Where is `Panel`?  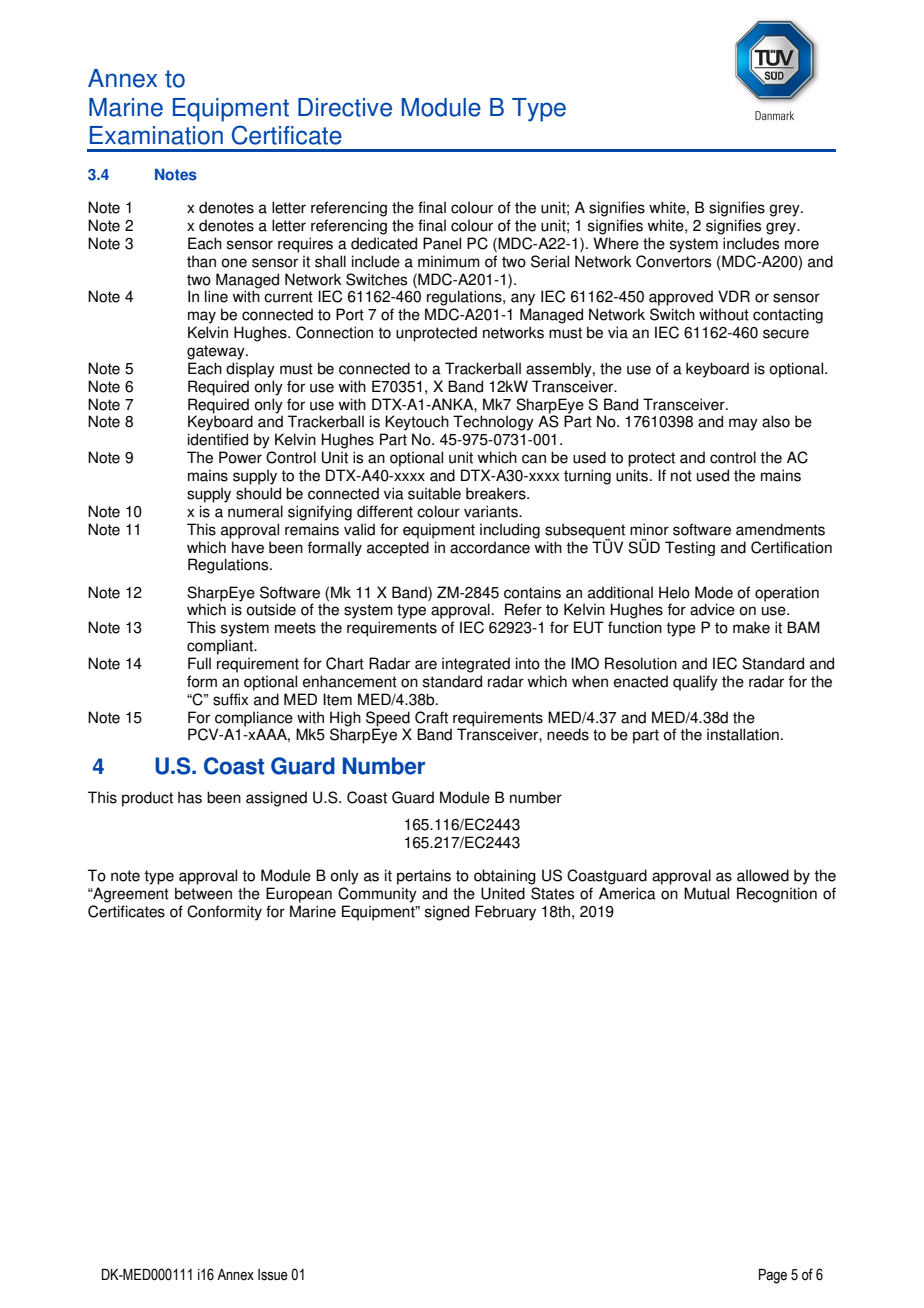 Panel is located at coordinates (442, 243).
